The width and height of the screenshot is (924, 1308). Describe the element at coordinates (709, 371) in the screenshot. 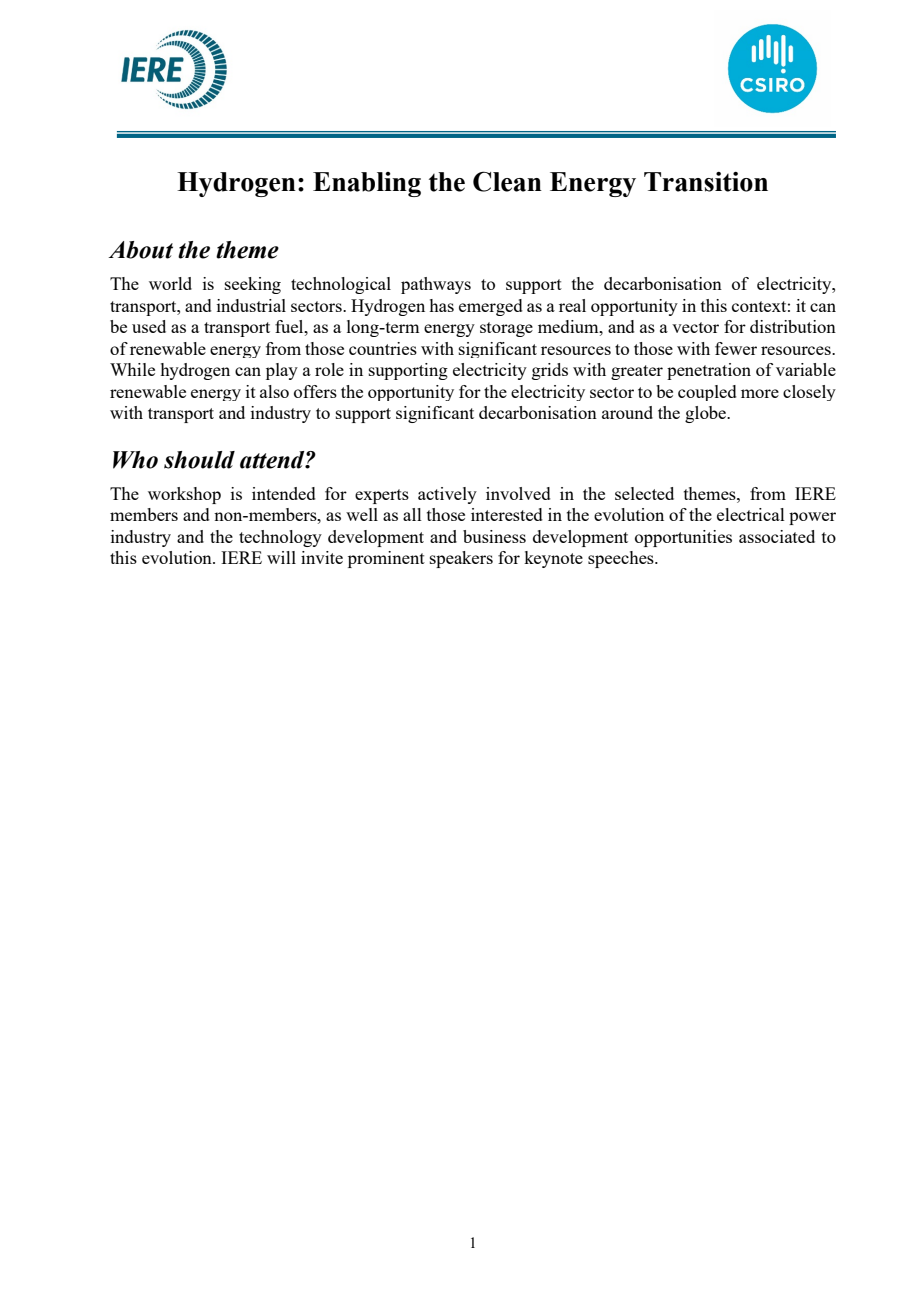

I see `penetration` at that location.
